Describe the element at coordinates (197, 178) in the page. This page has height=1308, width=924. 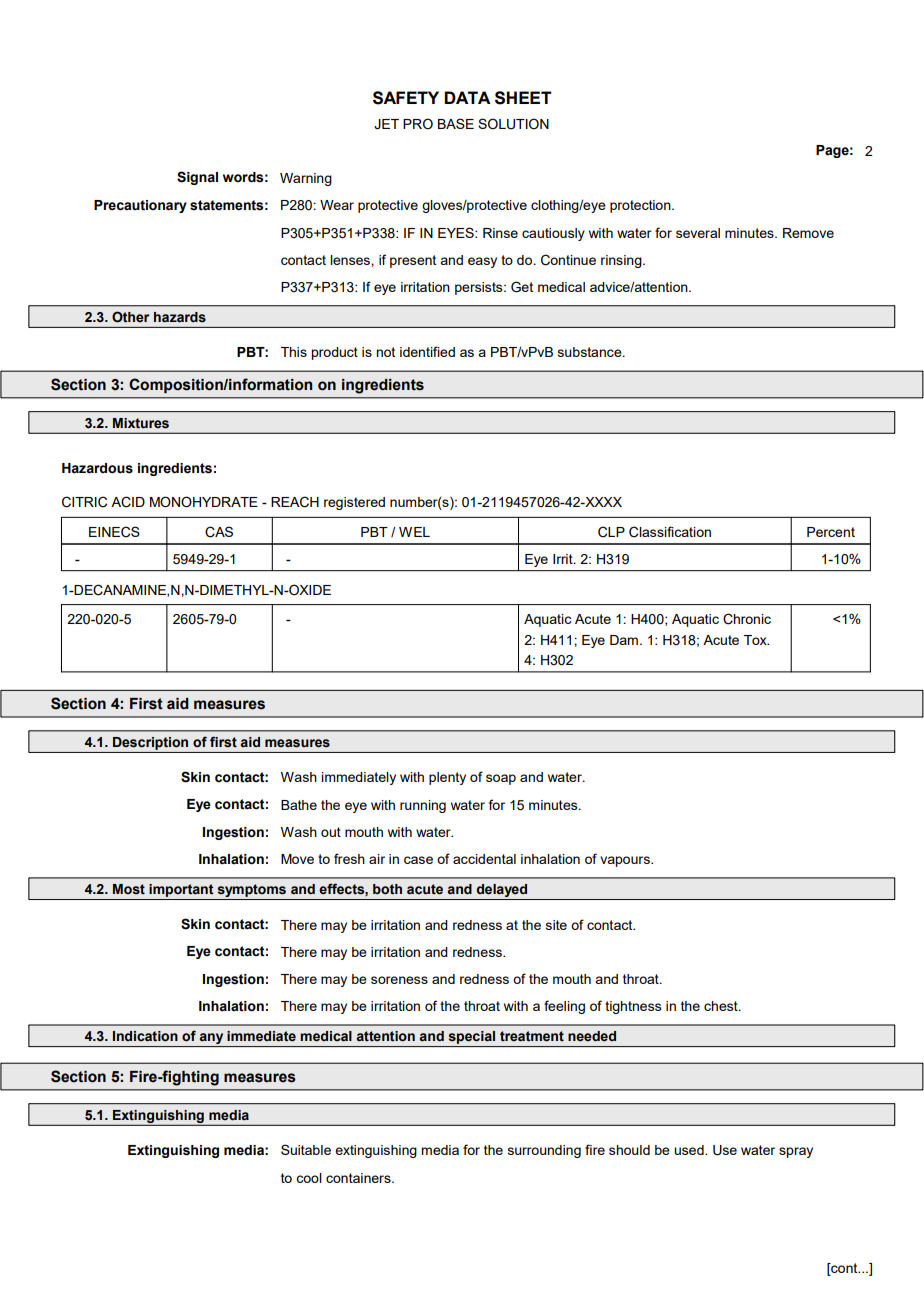
I see `Signal` at that location.
